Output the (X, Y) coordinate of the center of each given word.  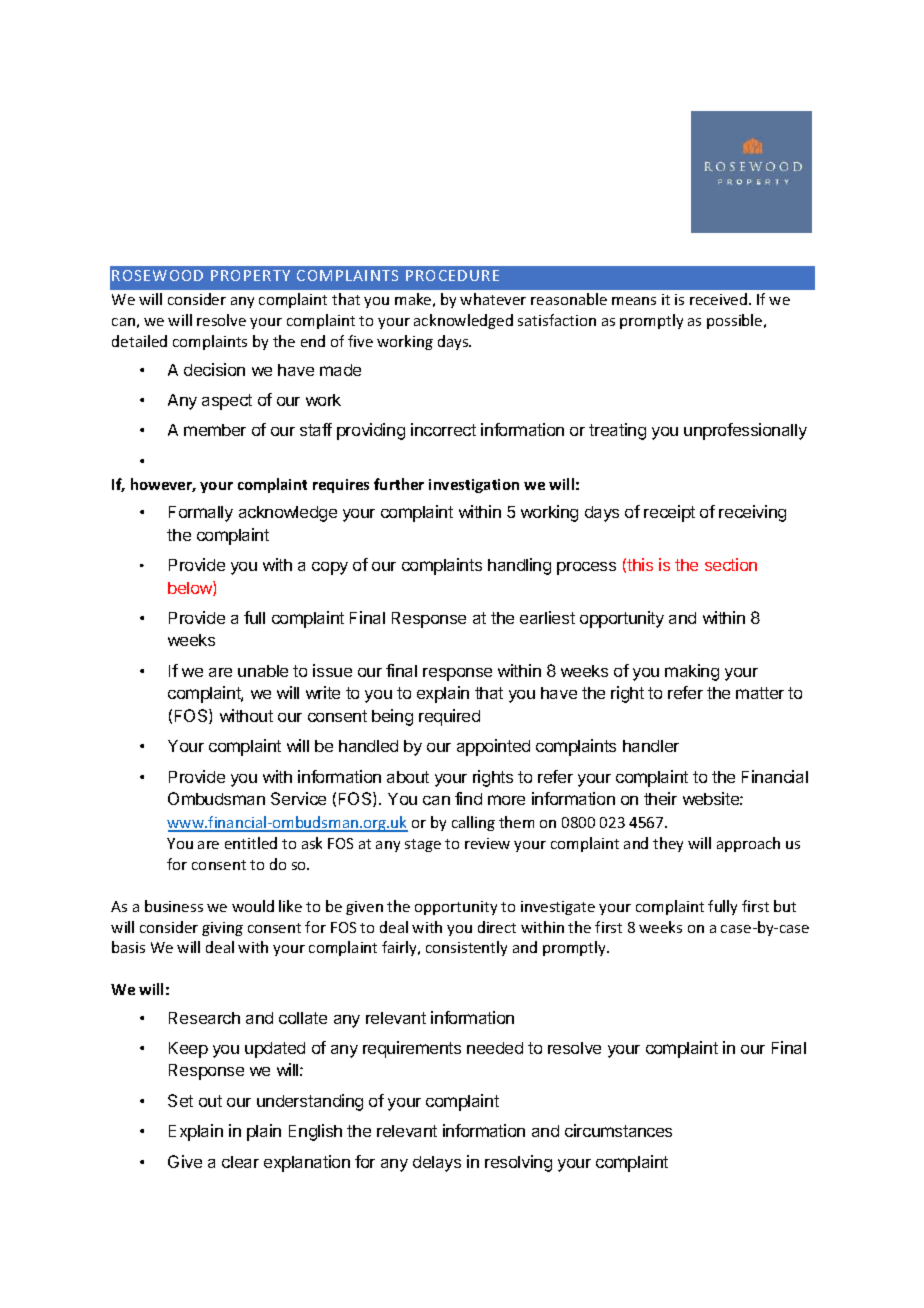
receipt (669, 513)
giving (222, 929)
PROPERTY (250, 275)
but (785, 906)
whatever (493, 299)
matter (760, 693)
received (720, 299)
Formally (201, 514)
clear (240, 1162)
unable (263, 671)
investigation (474, 486)
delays (437, 1164)
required (449, 717)
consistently (466, 948)
